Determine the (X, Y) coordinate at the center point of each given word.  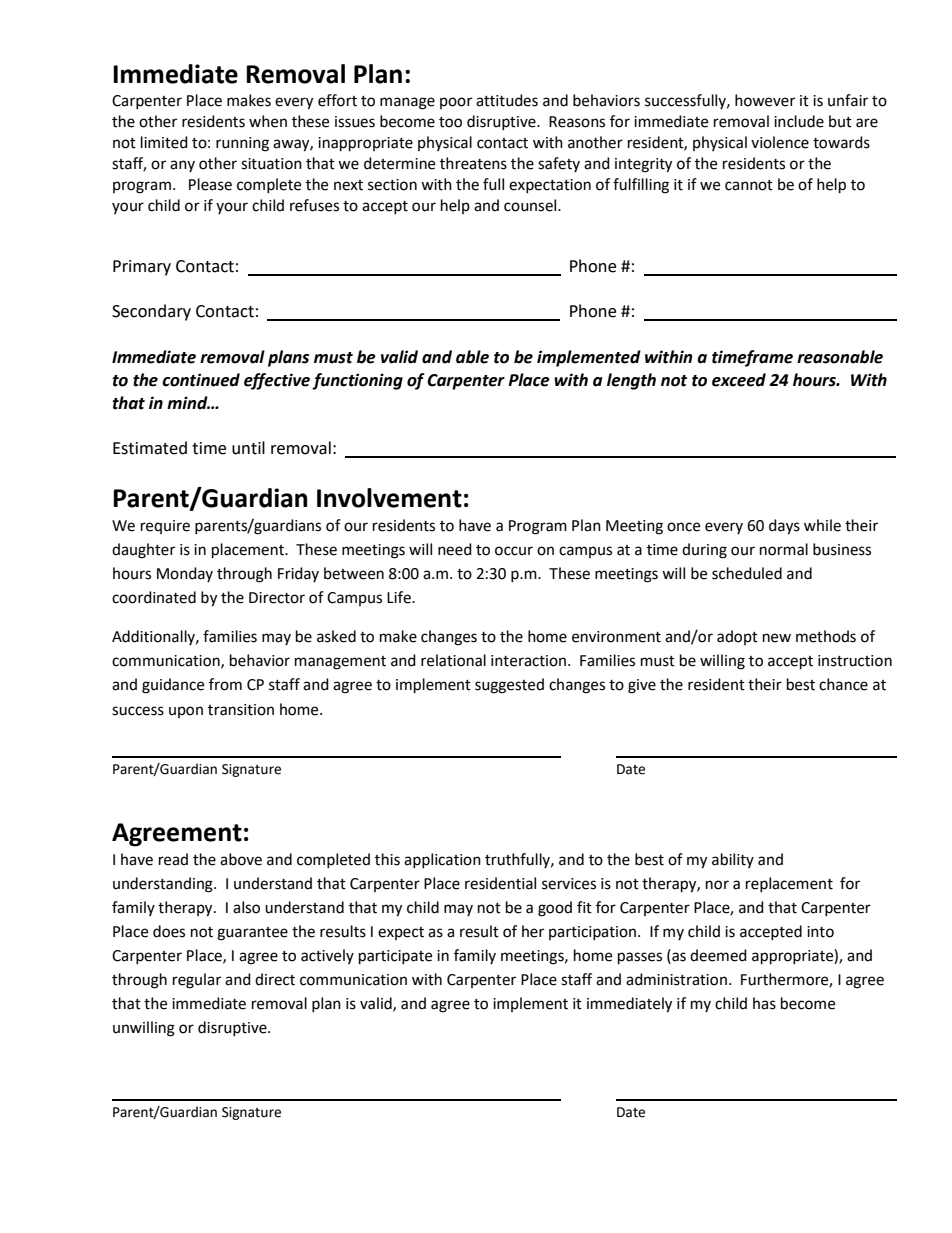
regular (197, 981)
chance (843, 684)
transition (241, 710)
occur (514, 551)
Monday (185, 574)
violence (780, 142)
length (631, 381)
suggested (509, 686)
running (242, 144)
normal (784, 549)
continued (201, 380)
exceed (739, 380)
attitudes (507, 100)
